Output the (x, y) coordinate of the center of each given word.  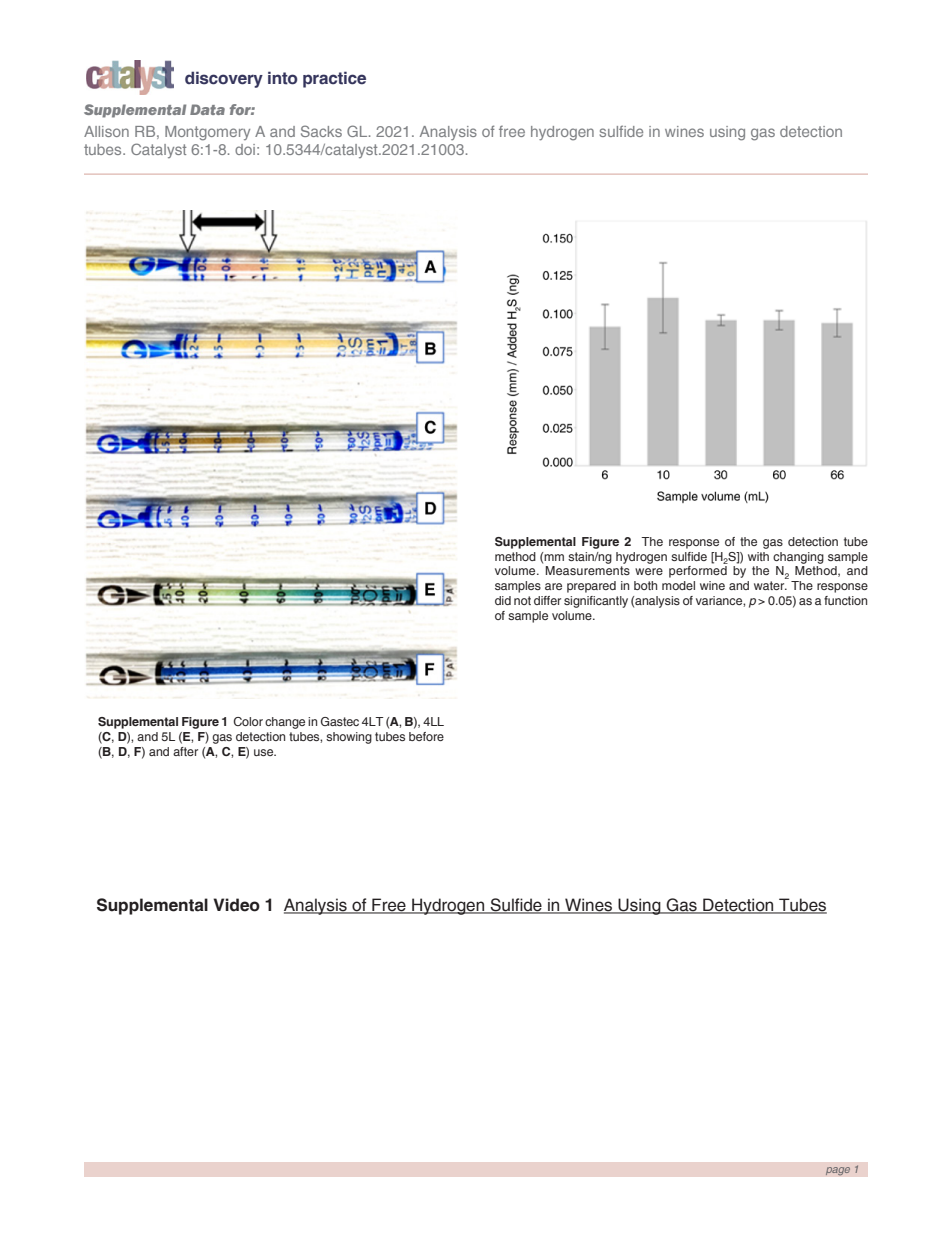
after (185, 751)
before (426, 736)
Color (248, 721)
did (503, 600)
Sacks (321, 131)
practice (334, 79)
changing (798, 558)
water (770, 585)
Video (236, 905)
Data (207, 109)
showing (349, 738)
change (285, 723)
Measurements (588, 570)
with (758, 556)
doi (245, 149)
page (838, 1171)
